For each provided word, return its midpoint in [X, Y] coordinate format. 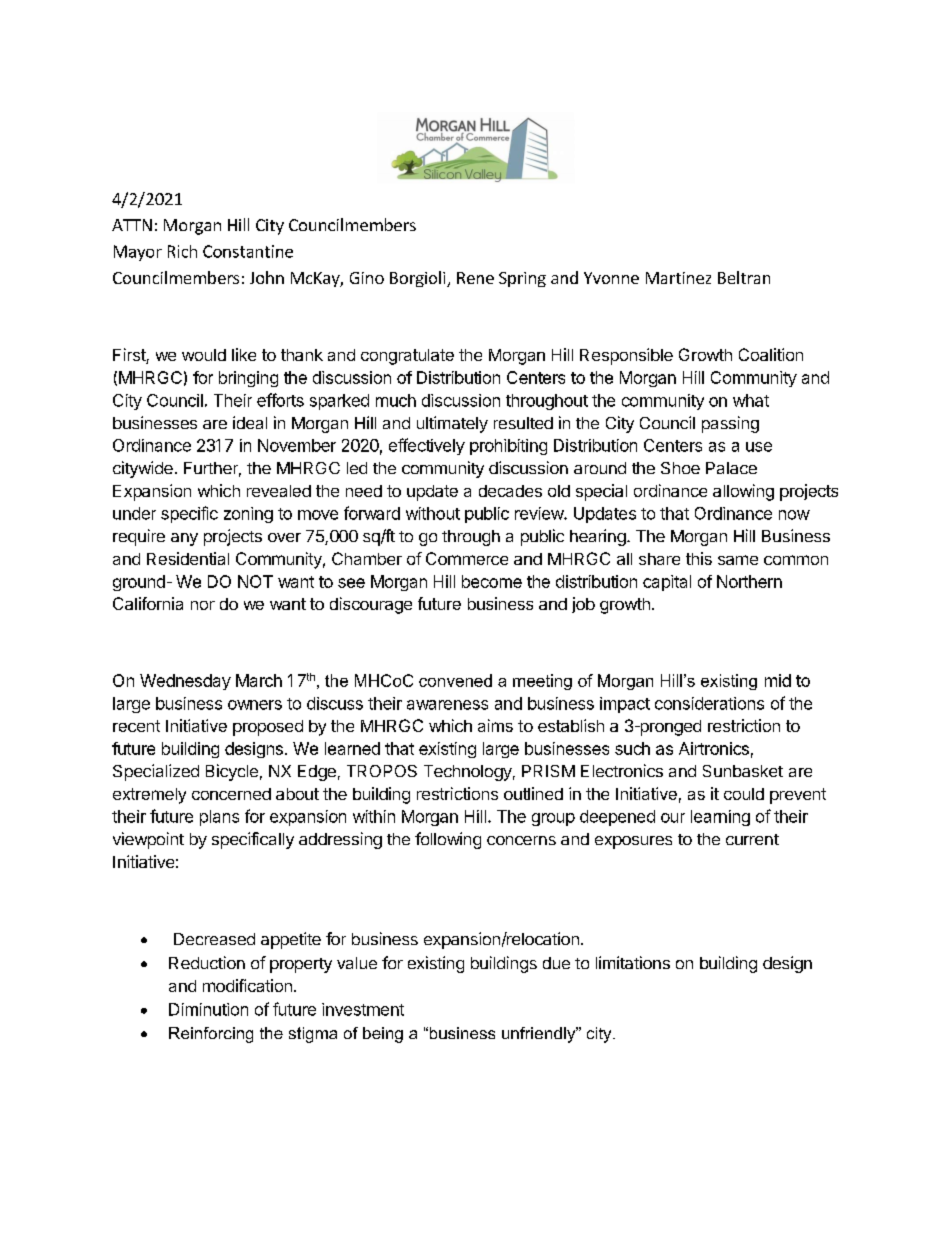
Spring [522, 279]
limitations [633, 962]
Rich [182, 251]
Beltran [744, 277]
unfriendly [540, 1035]
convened [455, 680]
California [148, 603]
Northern [749, 581]
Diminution [208, 1009]
